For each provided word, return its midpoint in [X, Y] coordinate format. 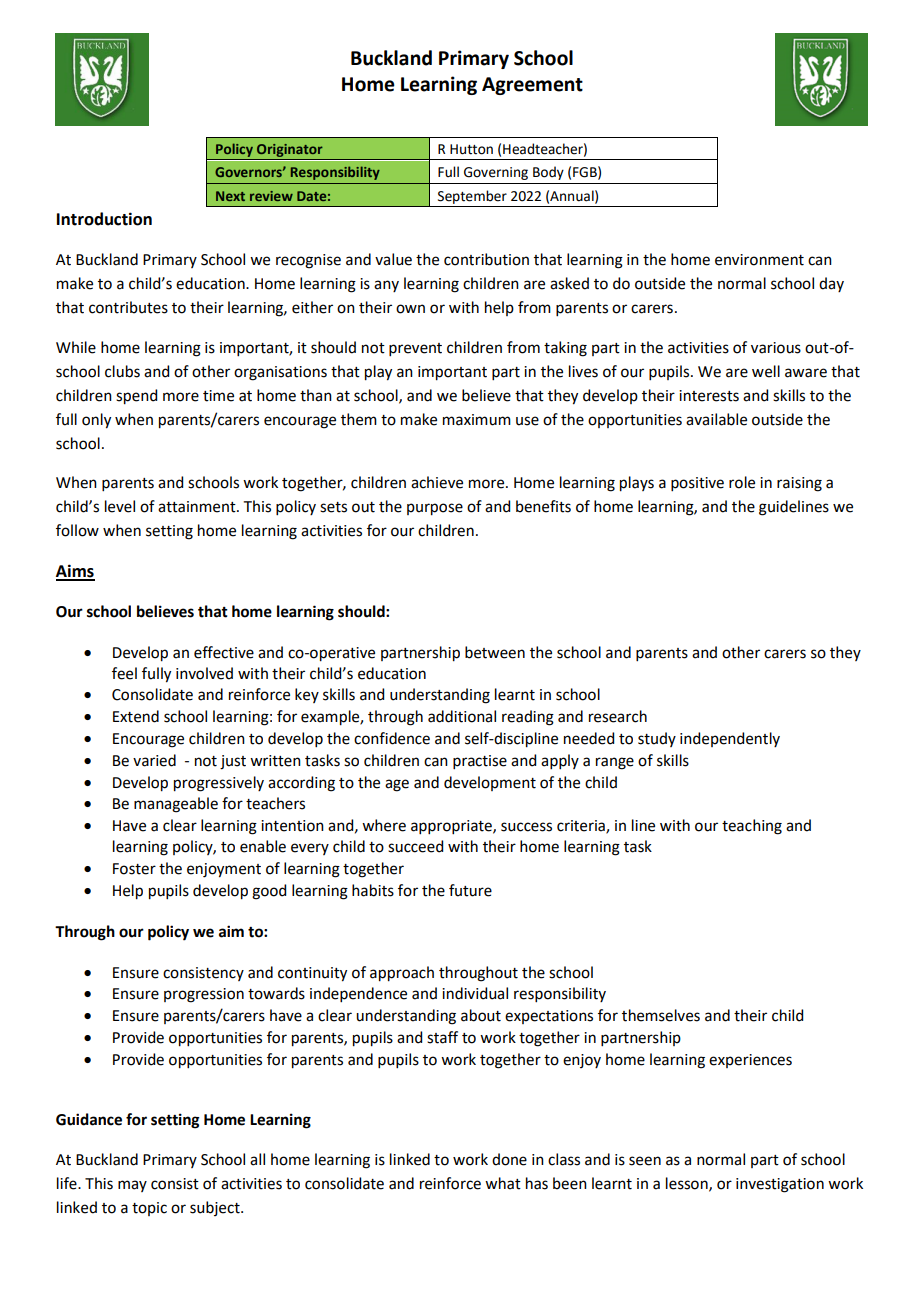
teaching [752, 827]
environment [759, 260]
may [132, 1186]
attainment [198, 507]
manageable [176, 805]
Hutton [471, 149]
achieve [437, 482]
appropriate [452, 827]
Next [230, 196]
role [742, 482]
